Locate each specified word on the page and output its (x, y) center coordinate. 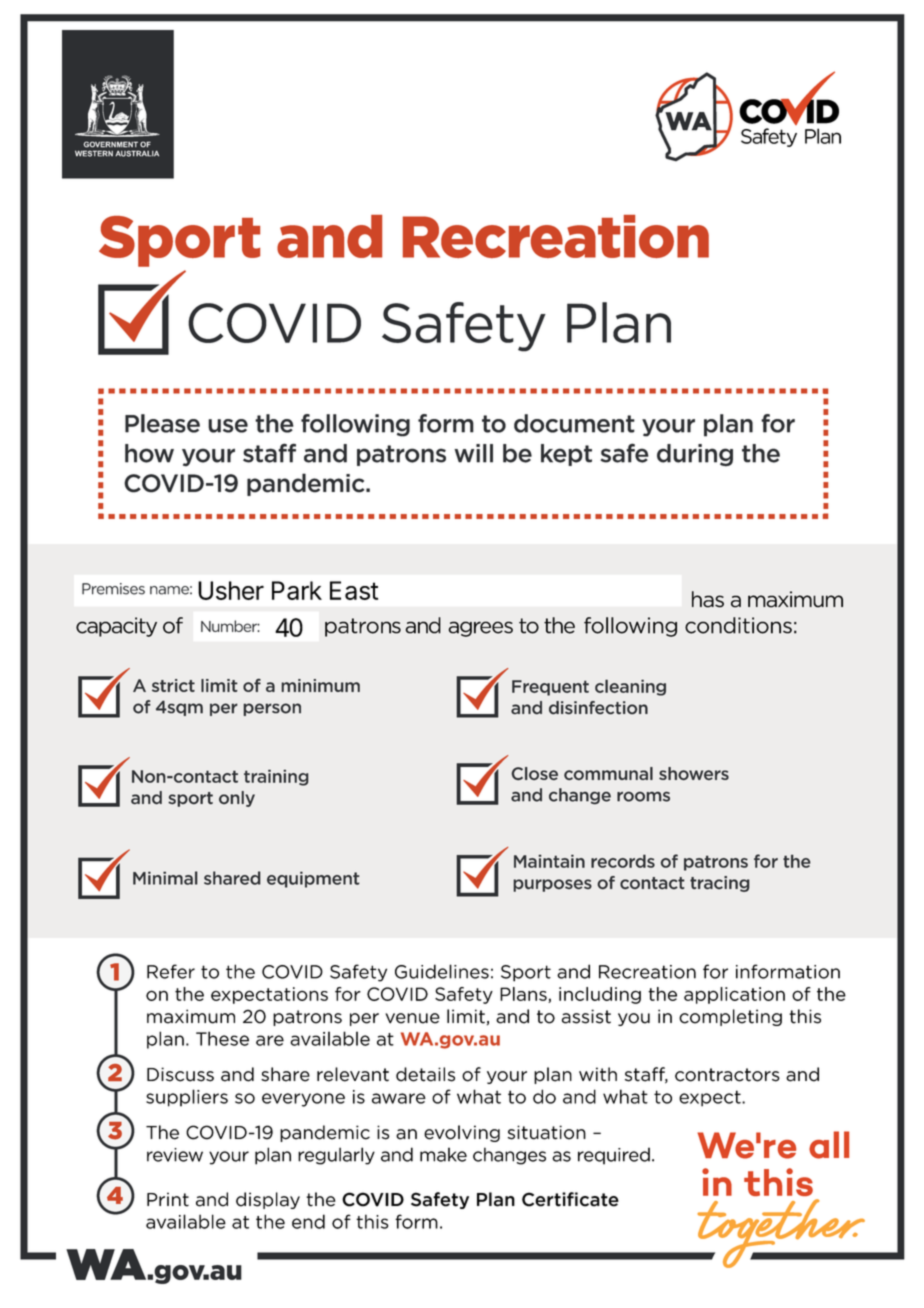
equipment (313, 879)
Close (534, 773)
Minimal (165, 878)
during (695, 455)
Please (162, 423)
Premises (113, 589)
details (425, 1074)
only (237, 799)
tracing (720, 884)
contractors (727, 1075)
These (222, 1038)
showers (694, 773)
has (708, 599)
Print (168, 1199)
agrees (480, 629)
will (473, 453)
